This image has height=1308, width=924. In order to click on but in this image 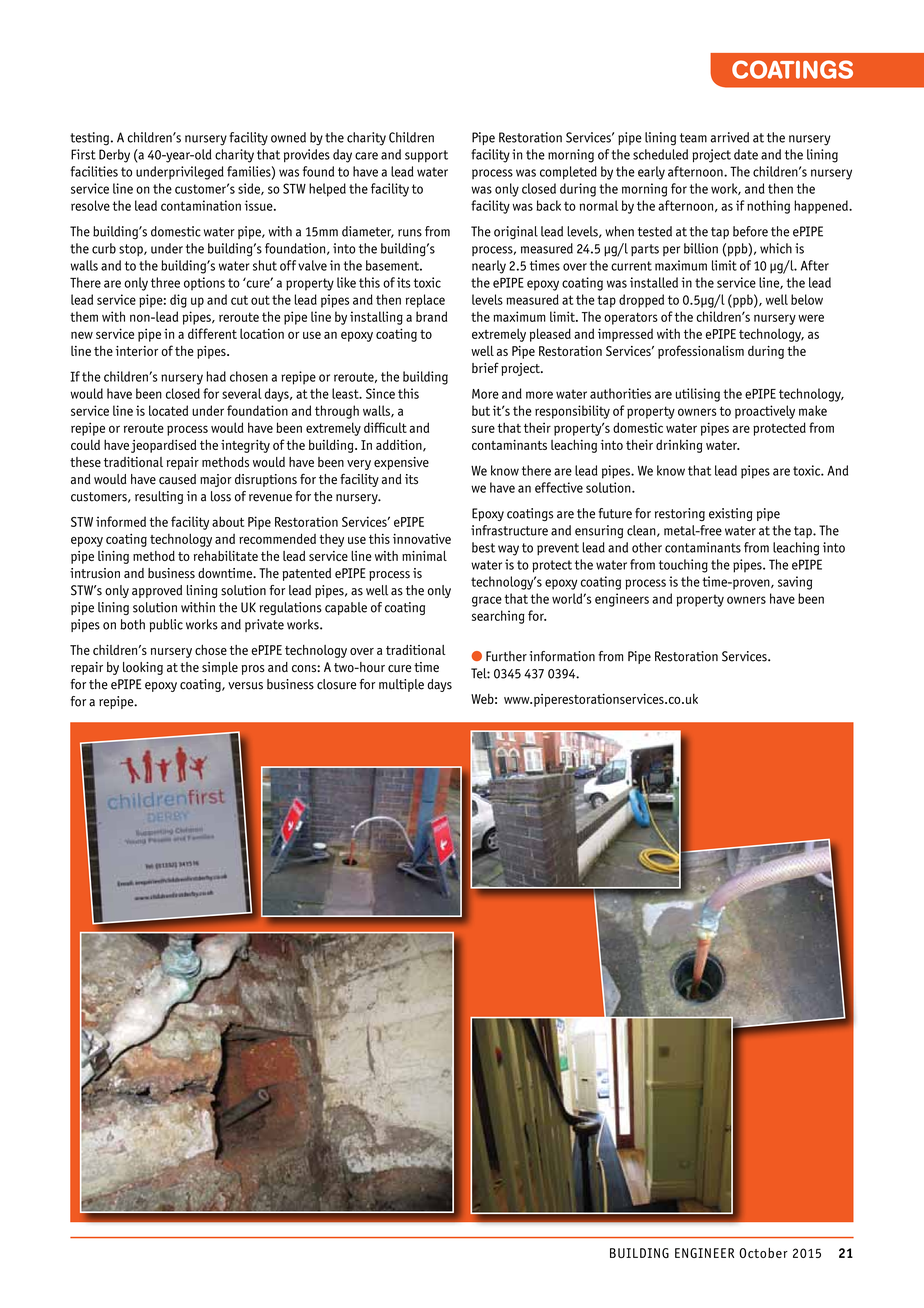, I will do `click(481, 410)`.
